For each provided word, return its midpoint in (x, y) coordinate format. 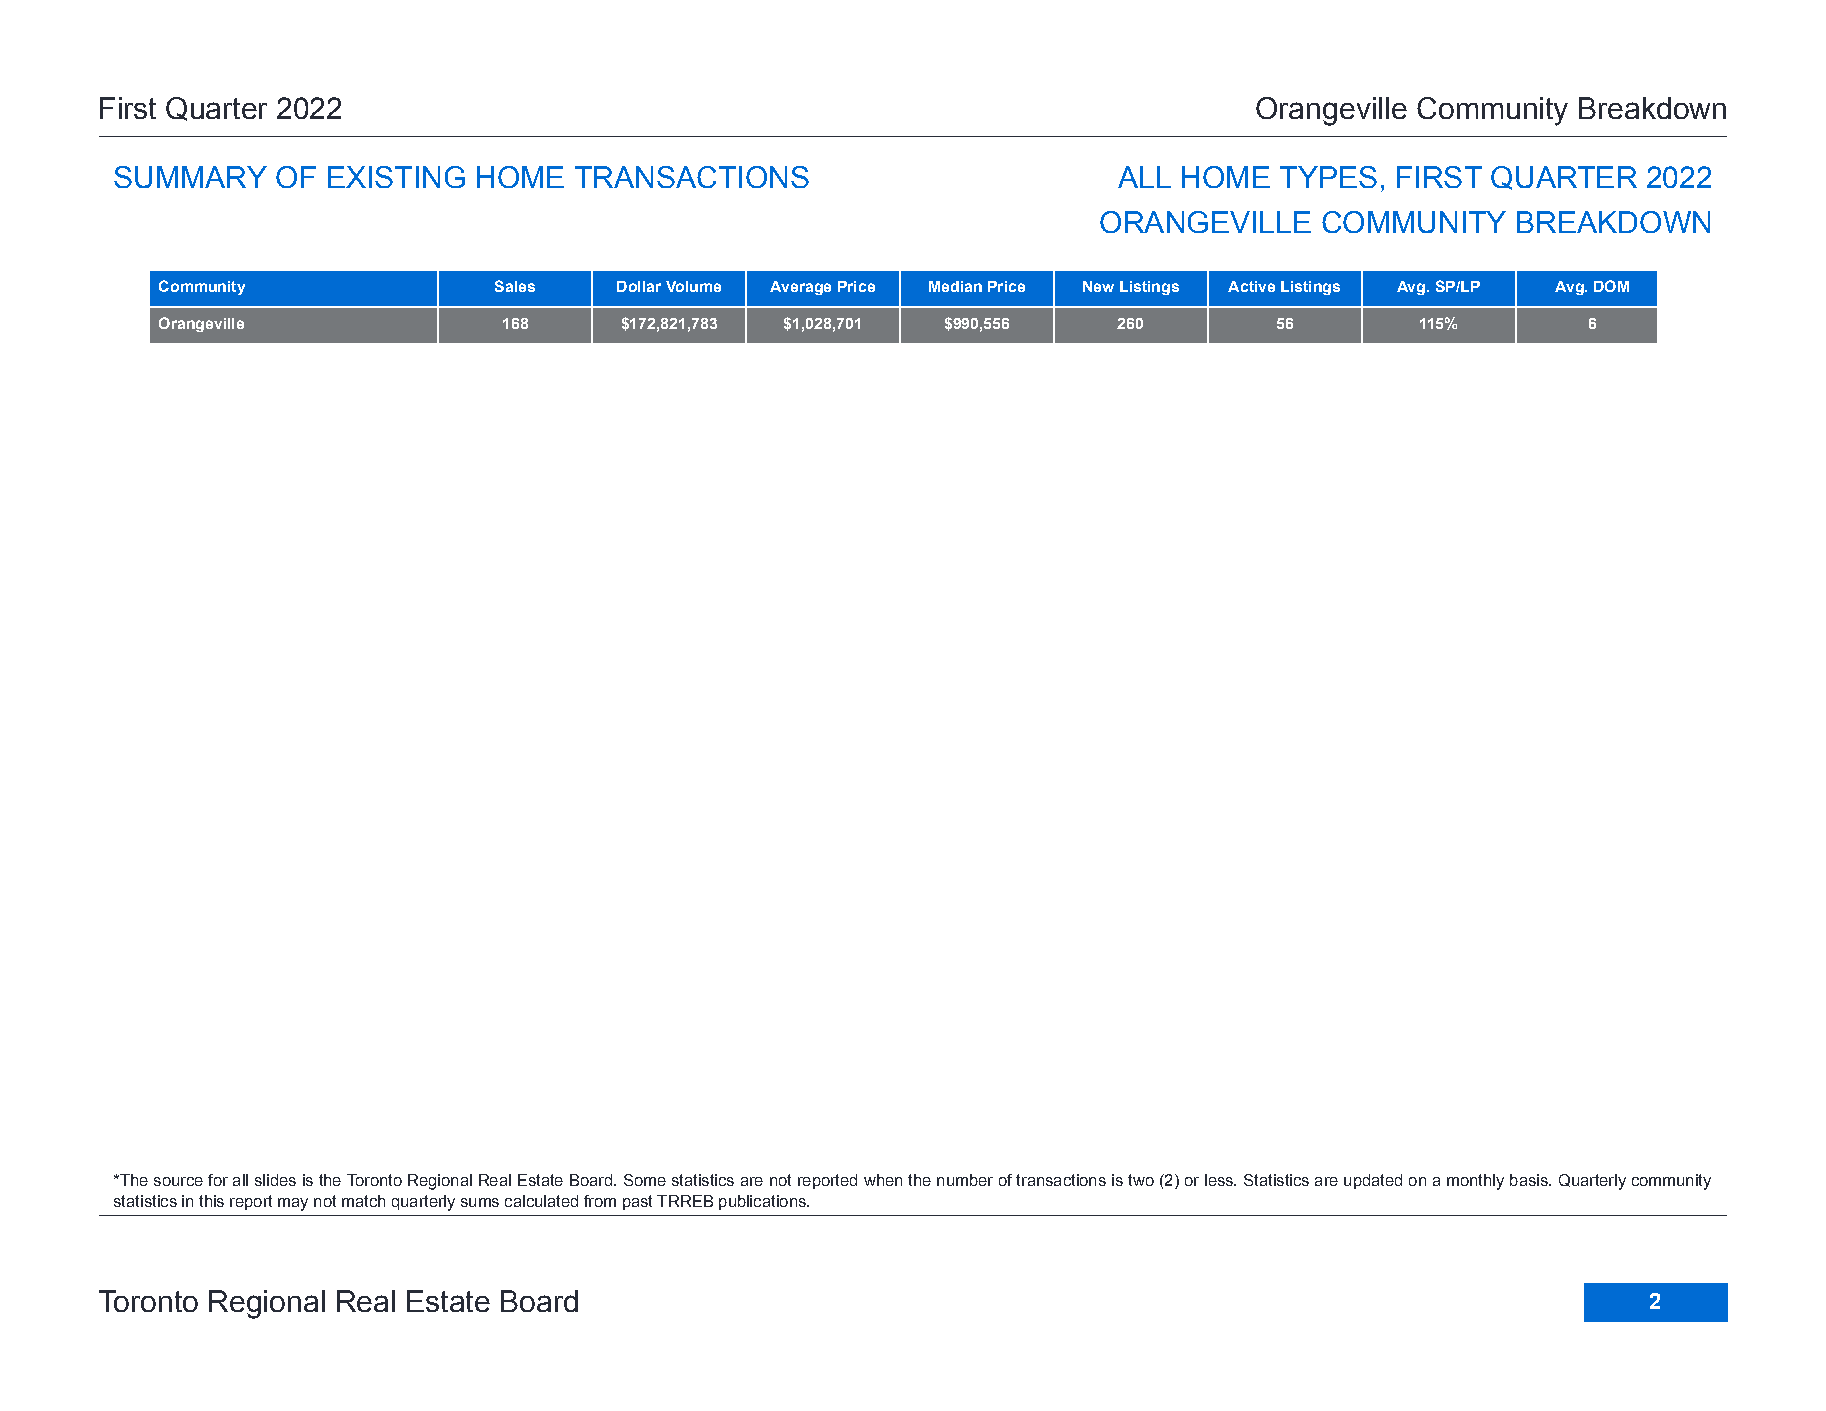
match (363, 1201)
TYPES (1328, 177)
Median (955, 286)
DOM (1611, 286)
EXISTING (396, 177)
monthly (1475, 1182)
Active (1251, 286)
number (965, 1180)
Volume (693, 286)
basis (1530, 1180)
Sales (515, 286)
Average (800, 288)
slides (275, 1180)
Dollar (639, 286)
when (883, 1180)
